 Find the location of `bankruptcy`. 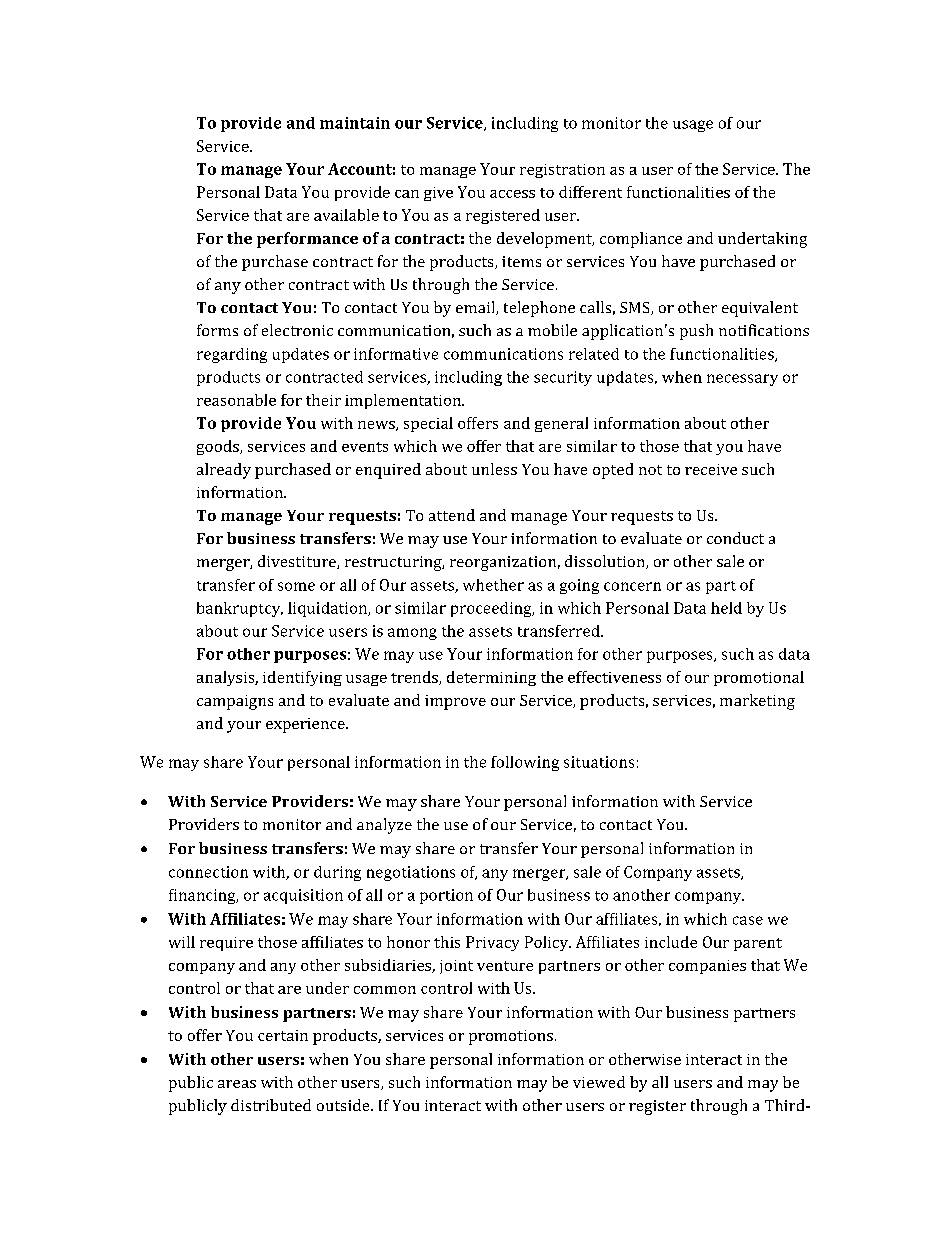

bankruptcy is located at coordinates (240, 609).
